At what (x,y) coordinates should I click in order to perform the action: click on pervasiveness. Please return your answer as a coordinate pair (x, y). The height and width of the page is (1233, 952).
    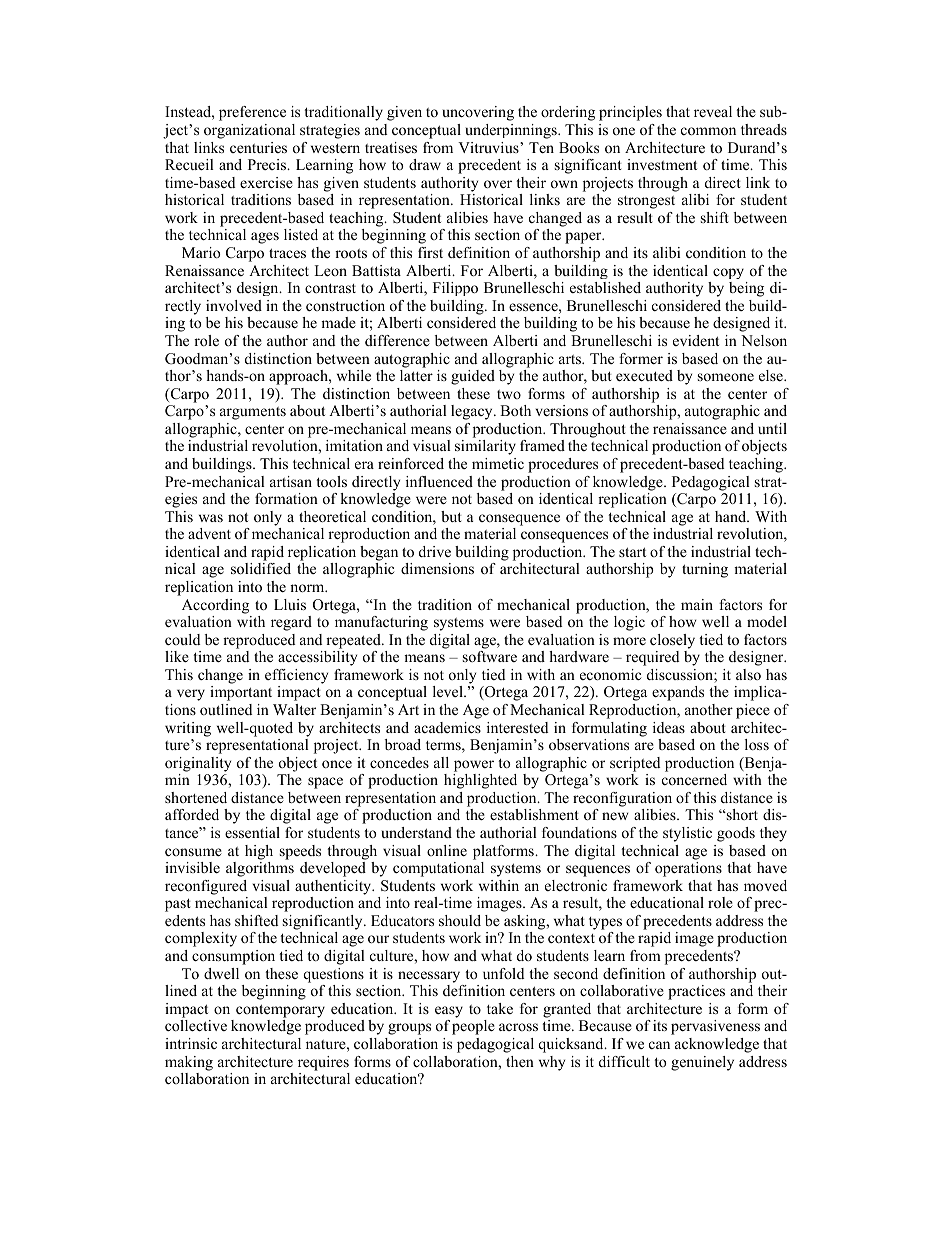
    Looking at the image, I should click on (715, 1027).
